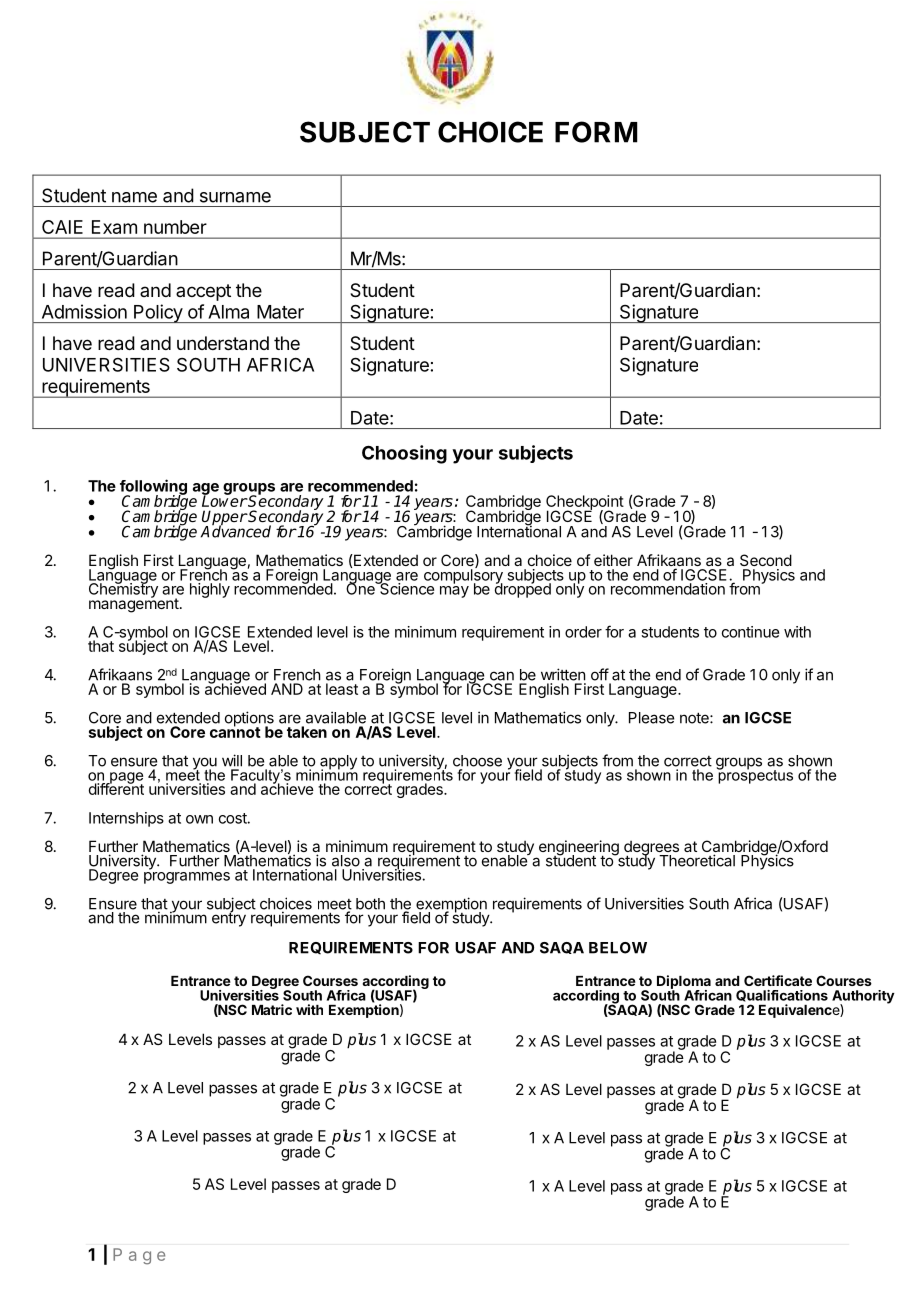 The width and height of the screenshot is (924, 1308). Describe the element at coordinates (126, 819) in the screenshot. I see `Internships` at that location.
